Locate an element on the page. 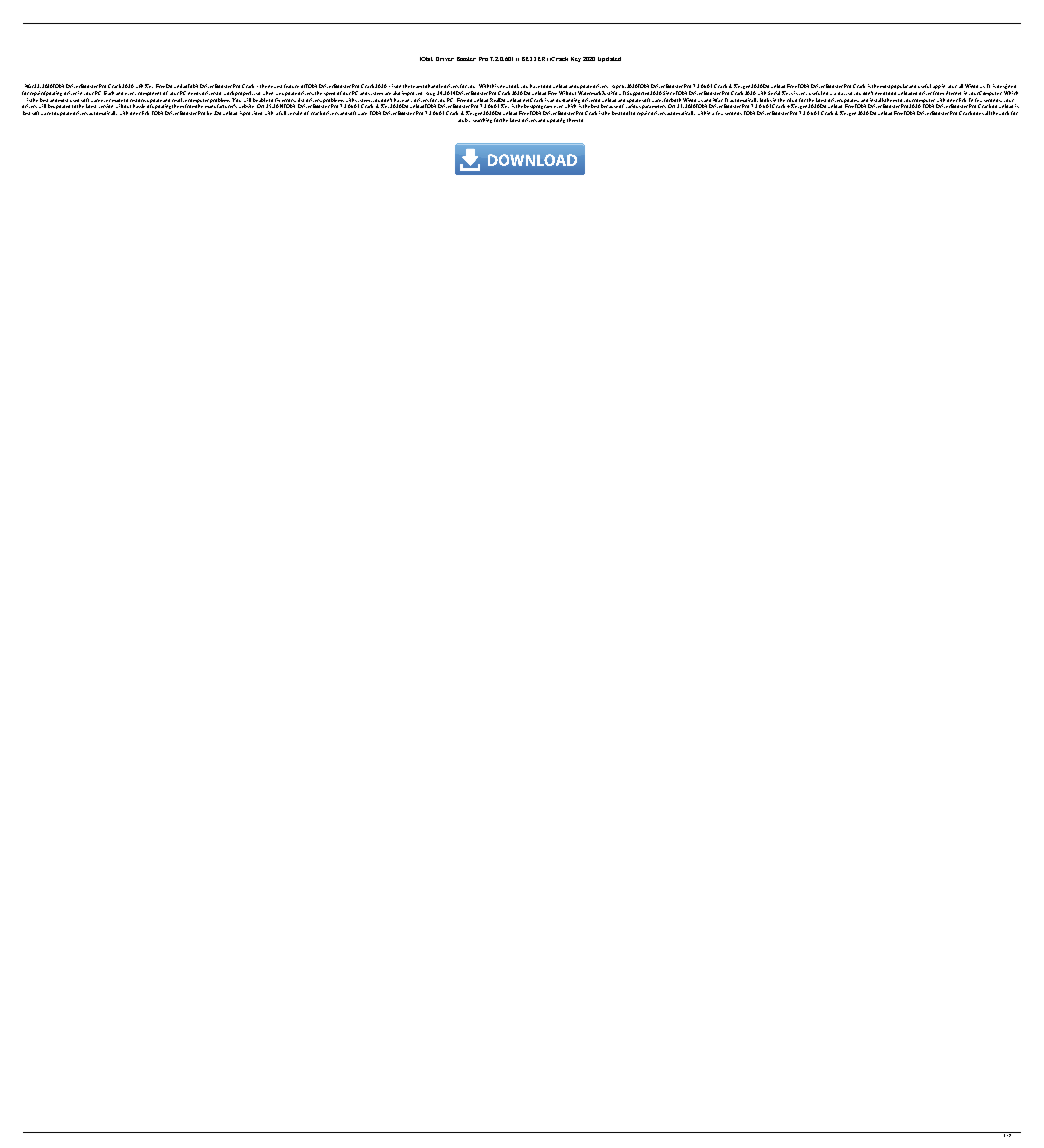  team is located at coordinates (416, 86).
